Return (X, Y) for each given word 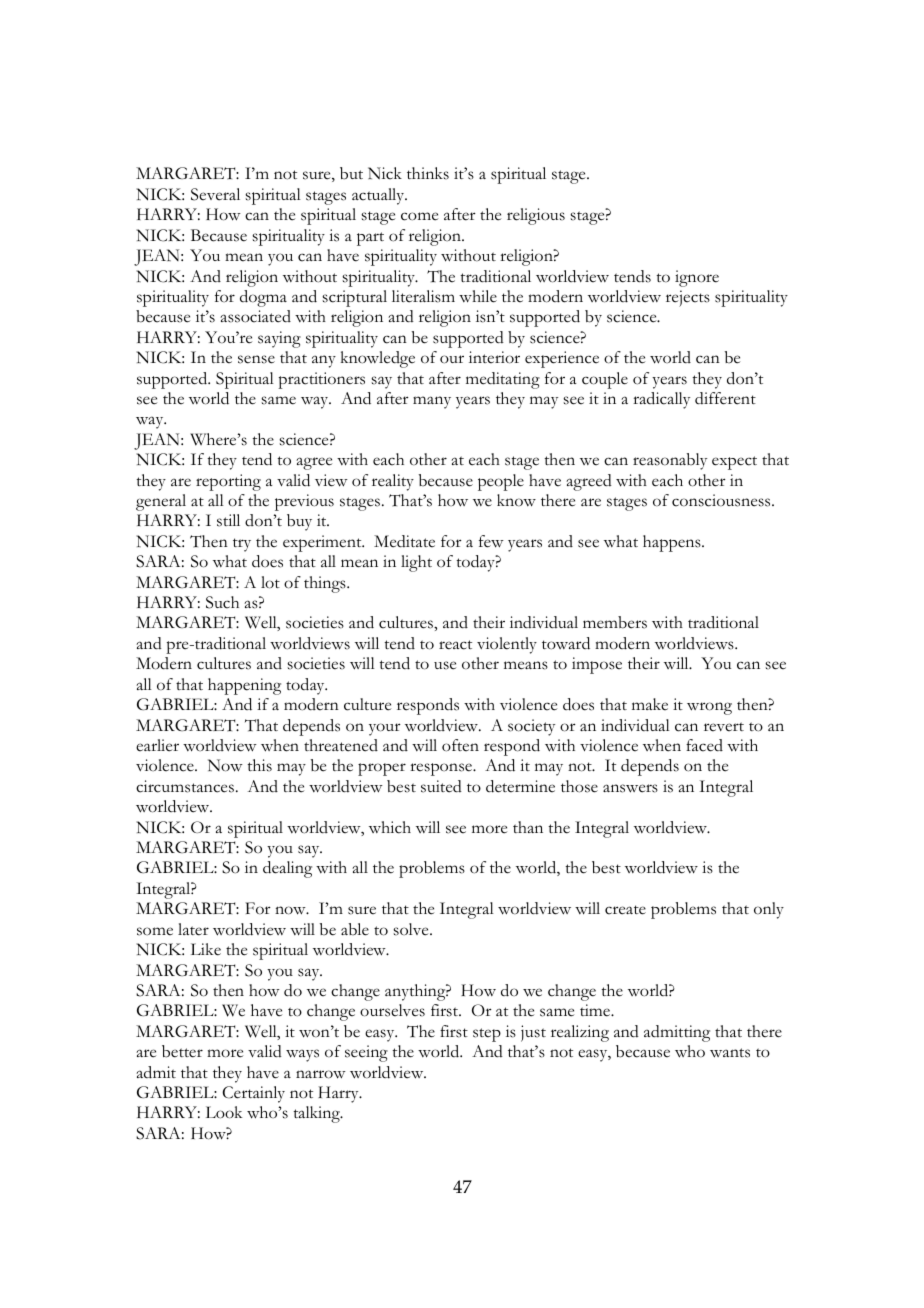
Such (222, 602)
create (625, 910)
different (725, 398)
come (419, 216)
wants (730, 1053)
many (432, 402)
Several (215, 194)
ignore (697, 278)
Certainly (253, 1094)
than (528, 827)
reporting (228, 482)
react (455, 645)
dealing (287, 869)
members (615, 622)
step (487, 1035)
